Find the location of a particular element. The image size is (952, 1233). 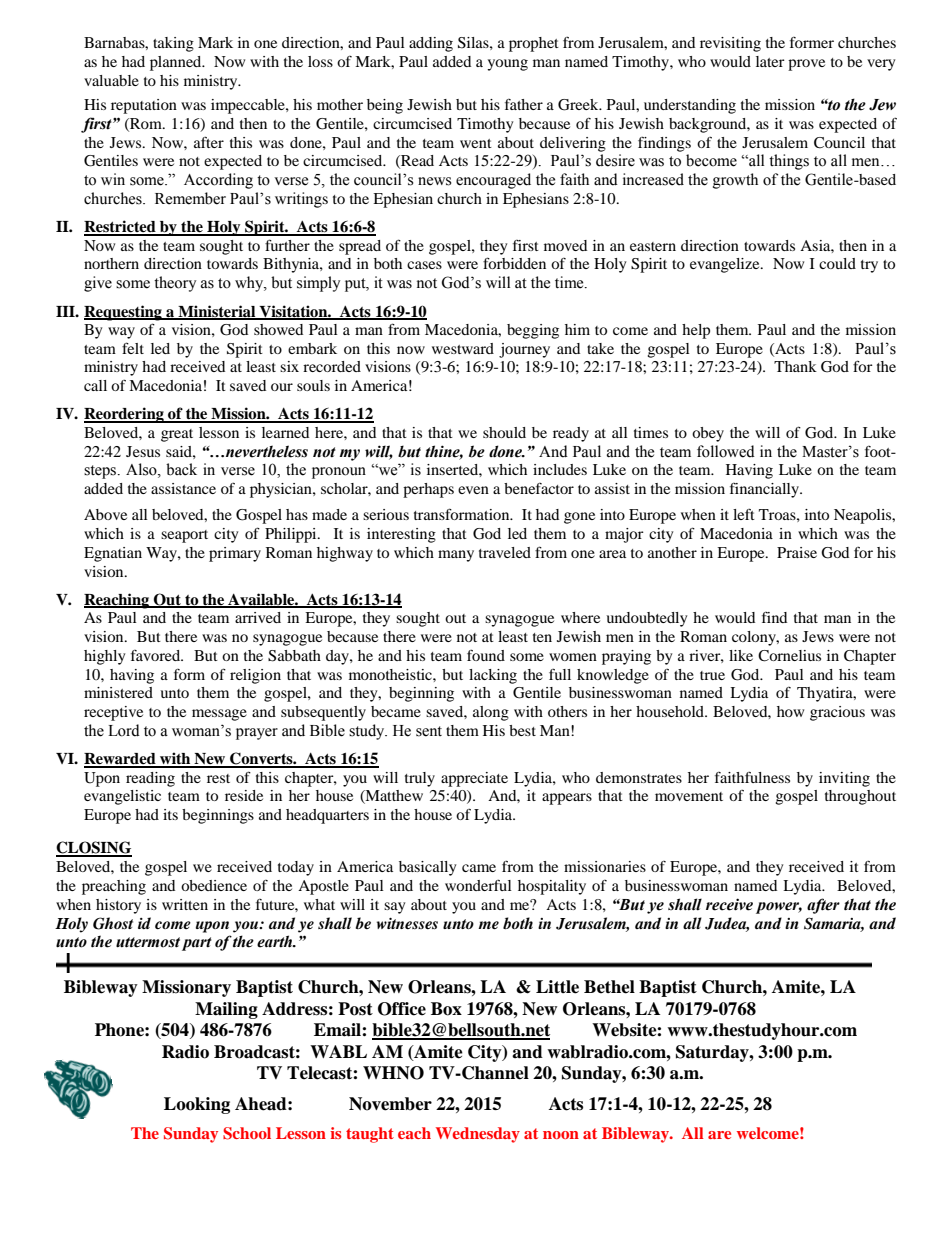

prove is located at coordinates (806, 65).
